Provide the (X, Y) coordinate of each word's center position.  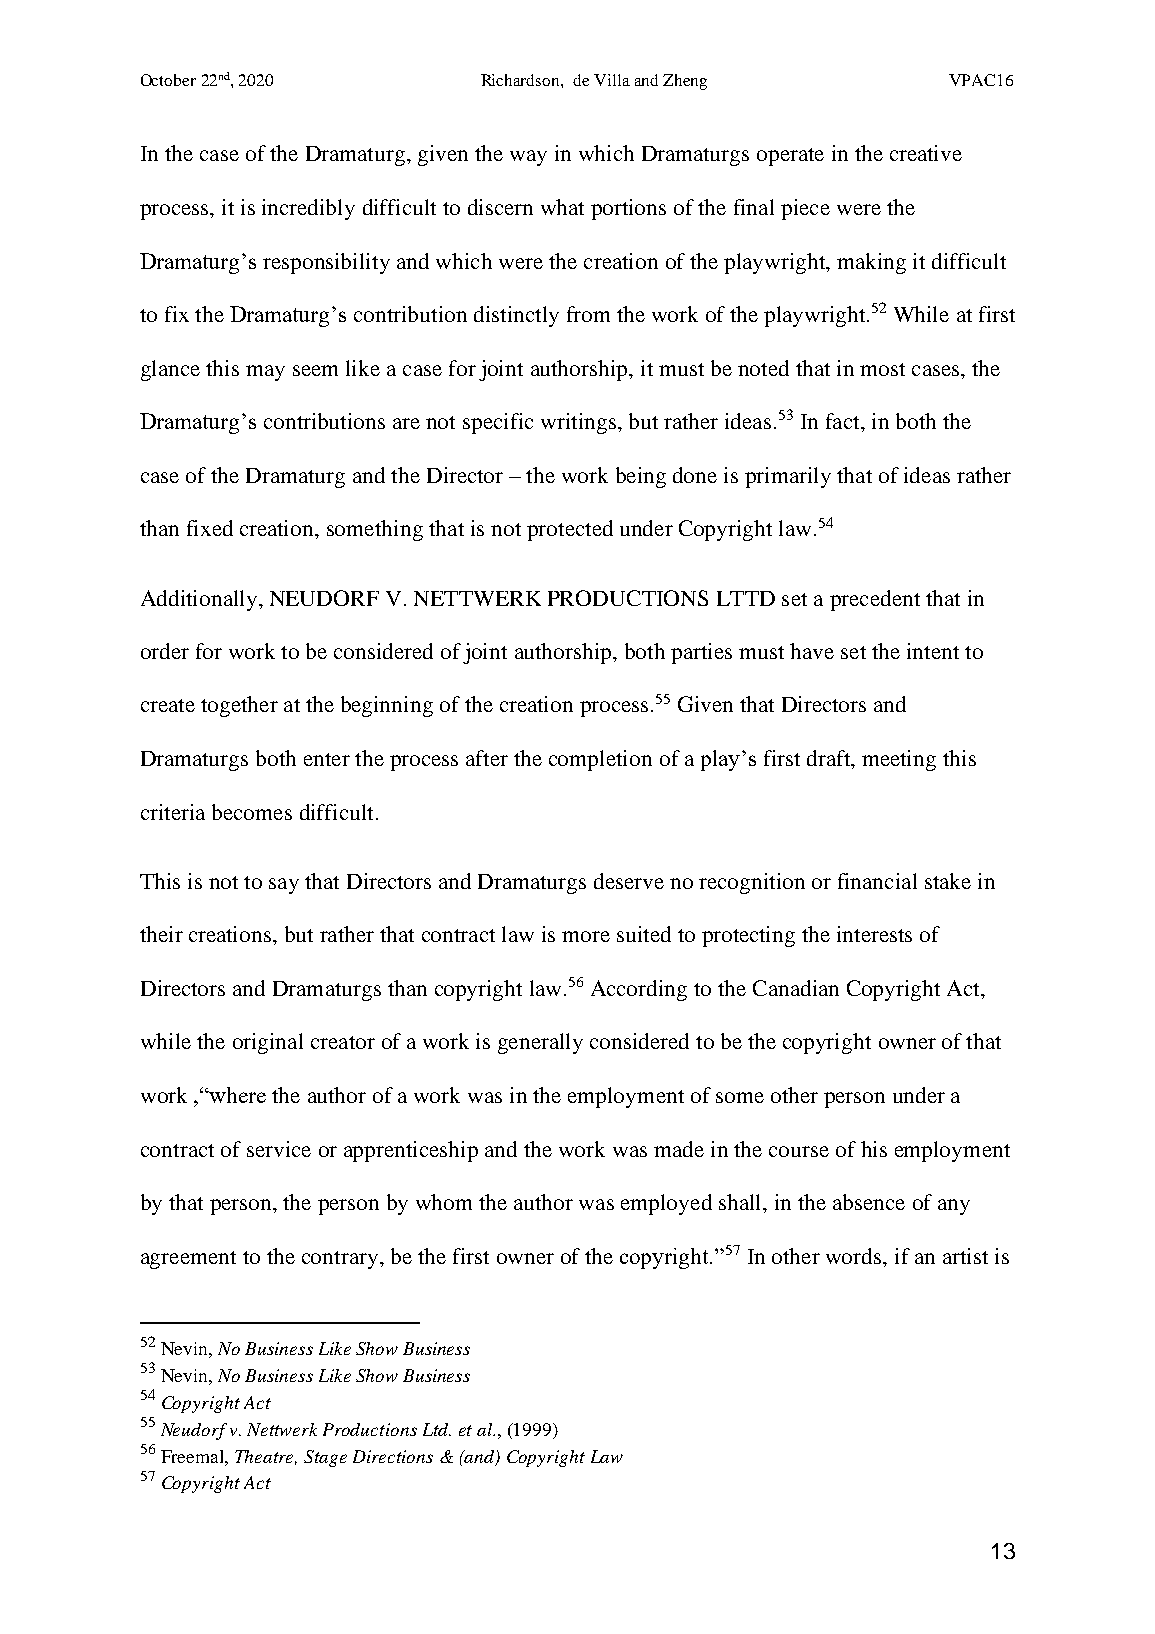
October (168, 80)
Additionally (200, 600)
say (284, 886)
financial (877, 881)
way (528, 158)
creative (926, 153)
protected (570, 530)
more (586, 936)
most (882, 369)
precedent (875, 600)
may (265, 373)
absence (869, 1202)
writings (578, 423)
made (679, 1149)
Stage (325, 1458)
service (279, 1149)
